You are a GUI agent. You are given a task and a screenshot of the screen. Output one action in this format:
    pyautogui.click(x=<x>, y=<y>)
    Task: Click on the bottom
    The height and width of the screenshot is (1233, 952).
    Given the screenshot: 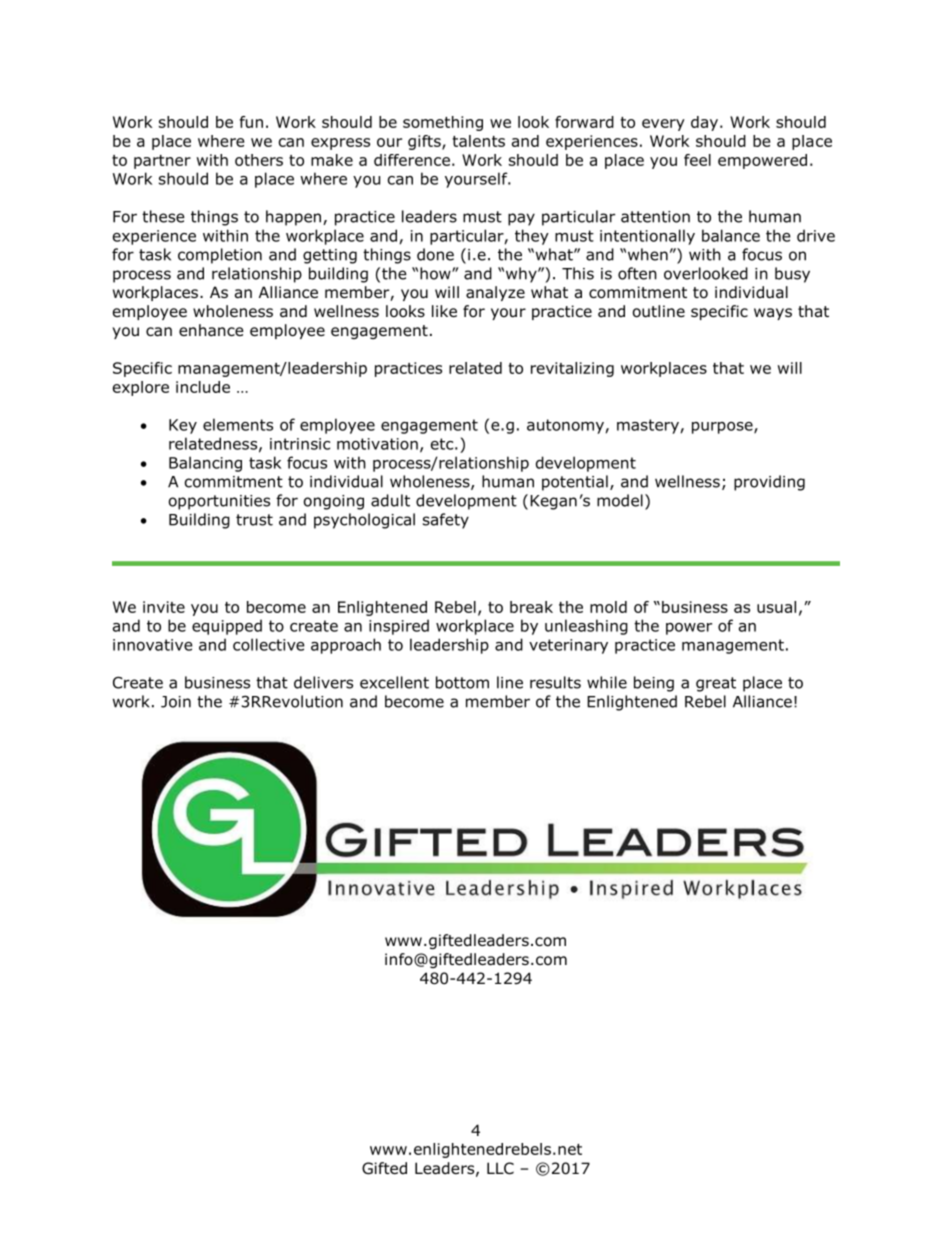 What is the action you would take?
    pyautogui.click(x=462, y=682)
